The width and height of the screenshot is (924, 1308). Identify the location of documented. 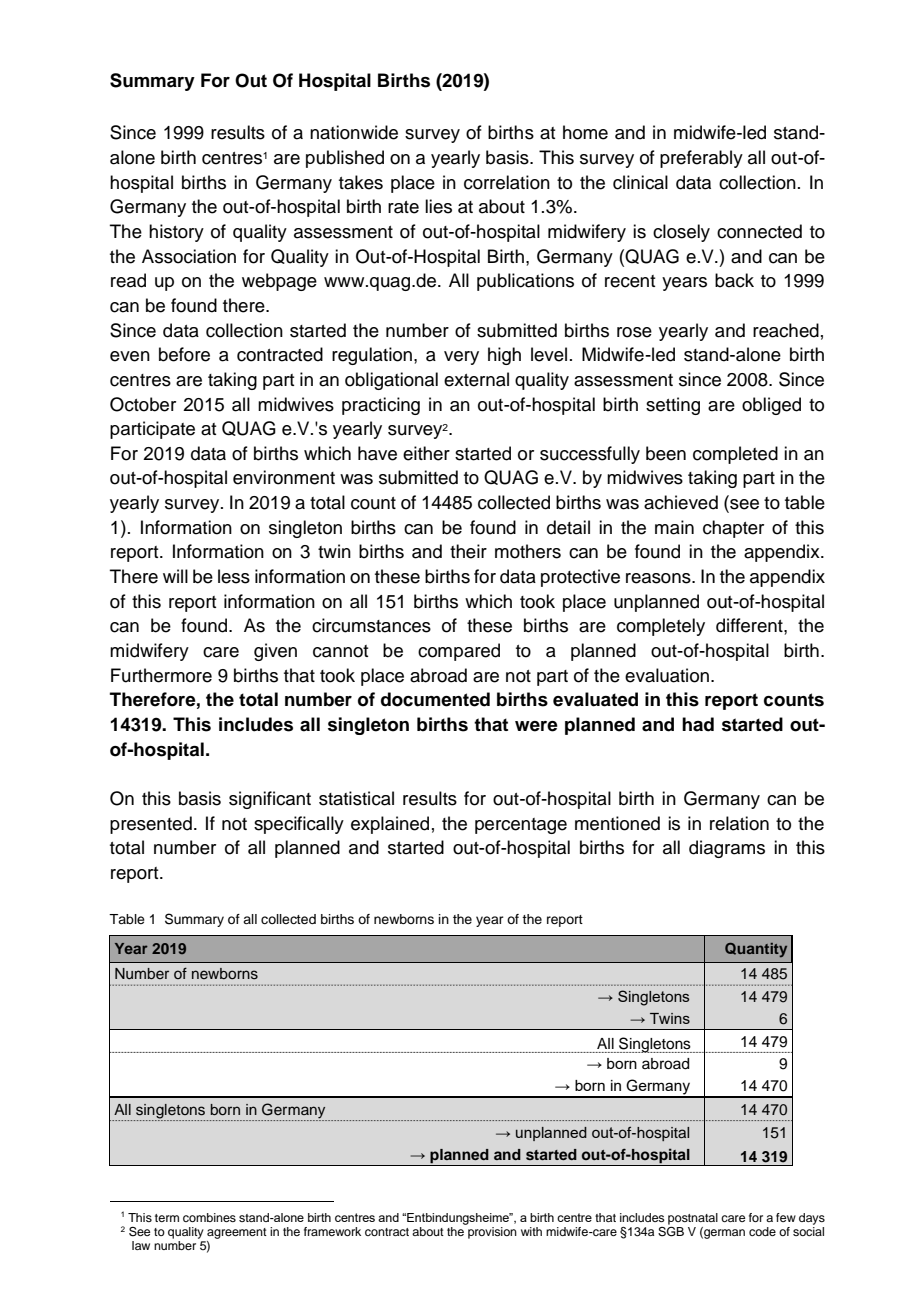
(435, 699).
